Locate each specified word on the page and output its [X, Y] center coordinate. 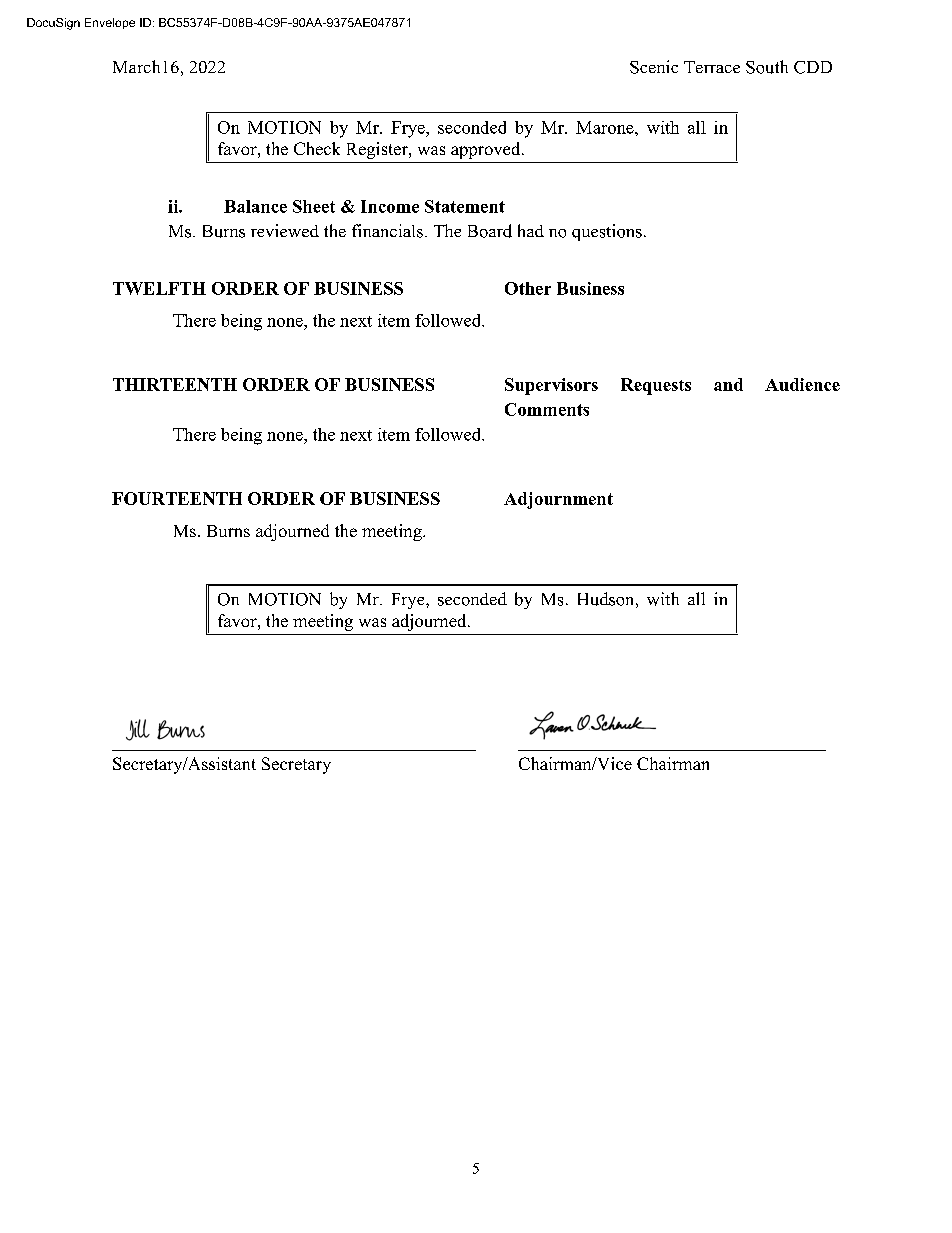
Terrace [712, 67]
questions [607, 232]
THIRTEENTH [175, 384]
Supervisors [551, 386]
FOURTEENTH [177, 498]
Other [528, 288]
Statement [465, 206]
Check [317, 148]
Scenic [654, 67]
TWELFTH [159, 288]
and [728, 384]
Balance [255, 206]
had [531, 230]
